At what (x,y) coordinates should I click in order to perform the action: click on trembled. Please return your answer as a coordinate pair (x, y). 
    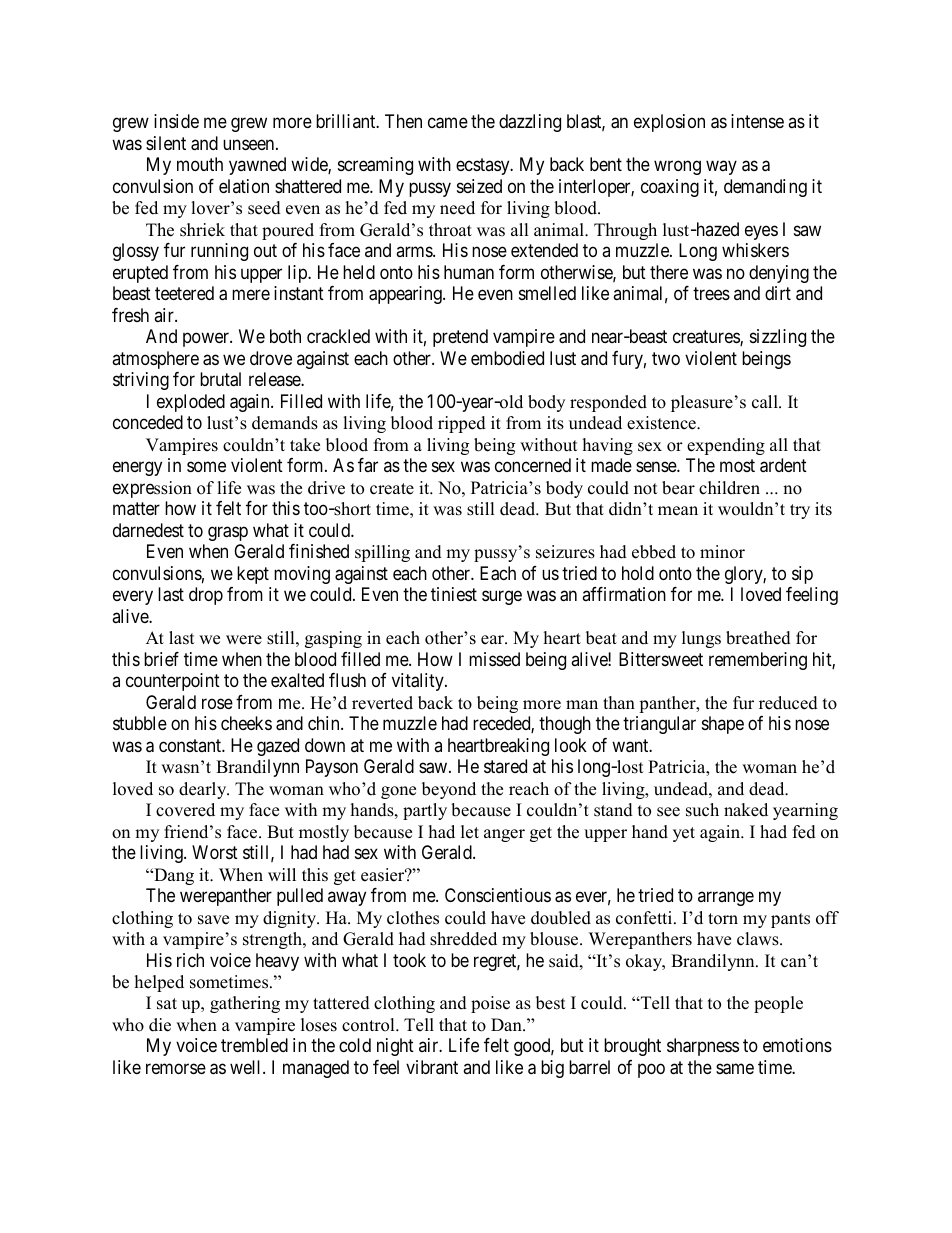
    Looking at the image, I should click on (254, 1045).
